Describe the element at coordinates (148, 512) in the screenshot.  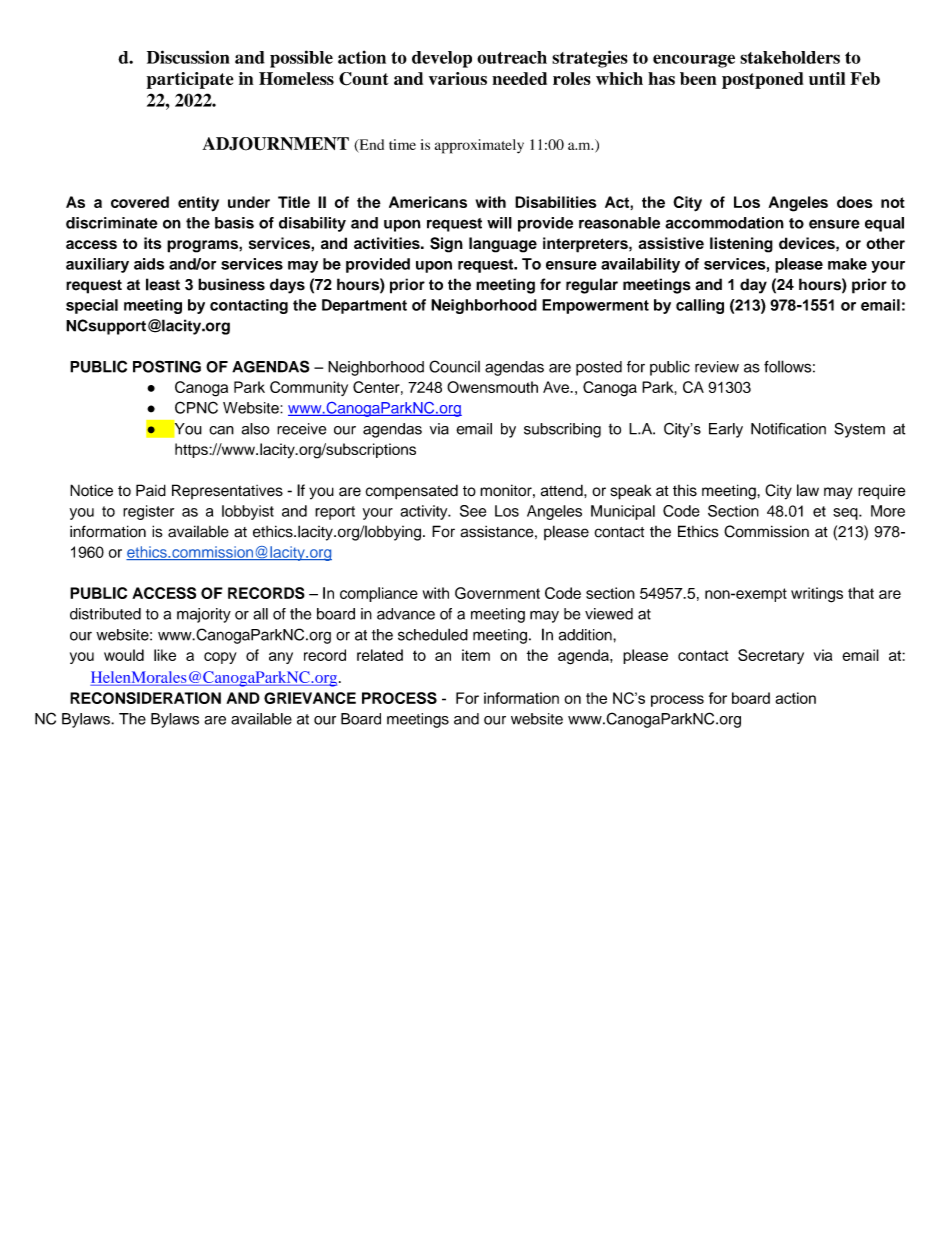
I see `register` at that location.
